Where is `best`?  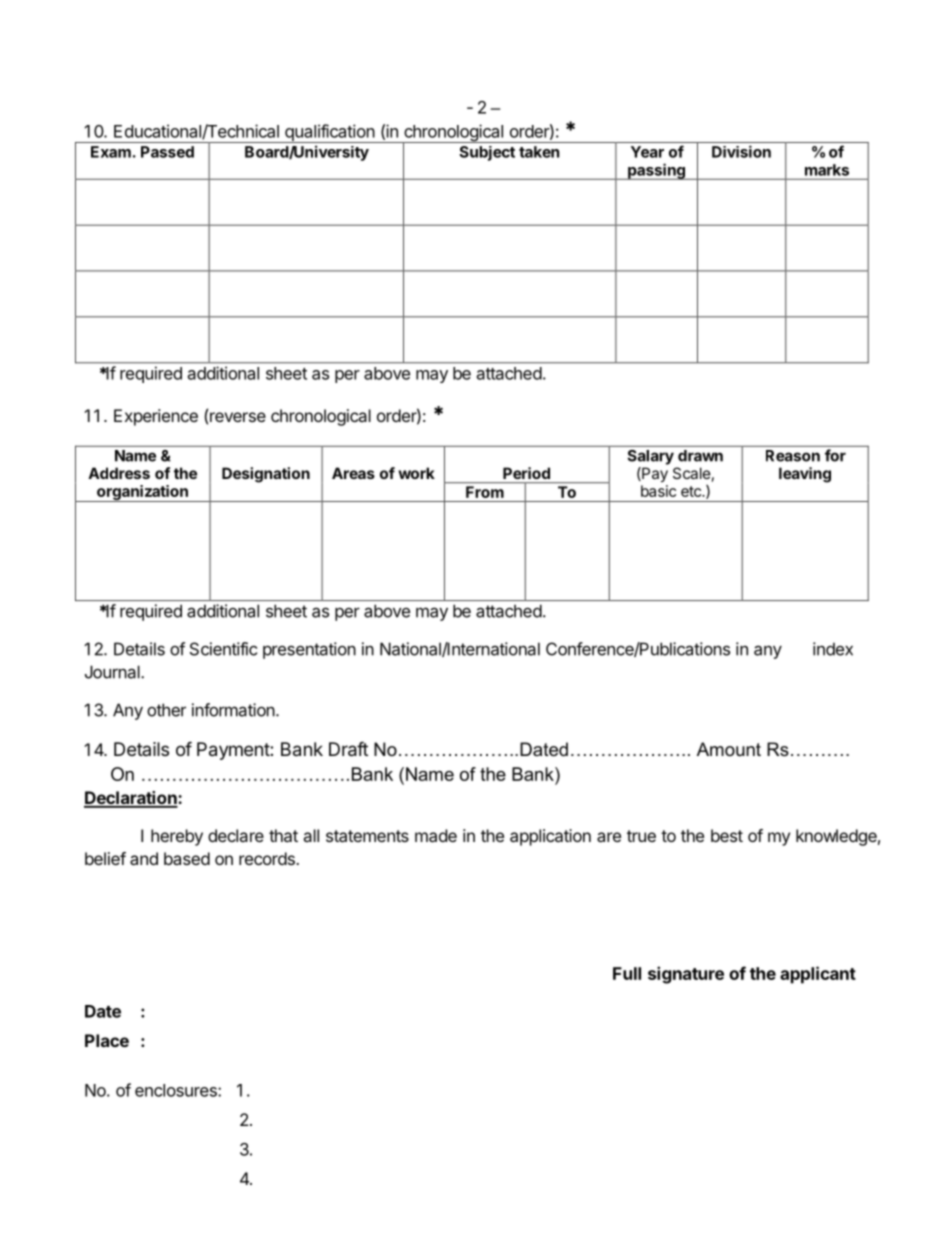 best is located at coordinates (727, 835).
